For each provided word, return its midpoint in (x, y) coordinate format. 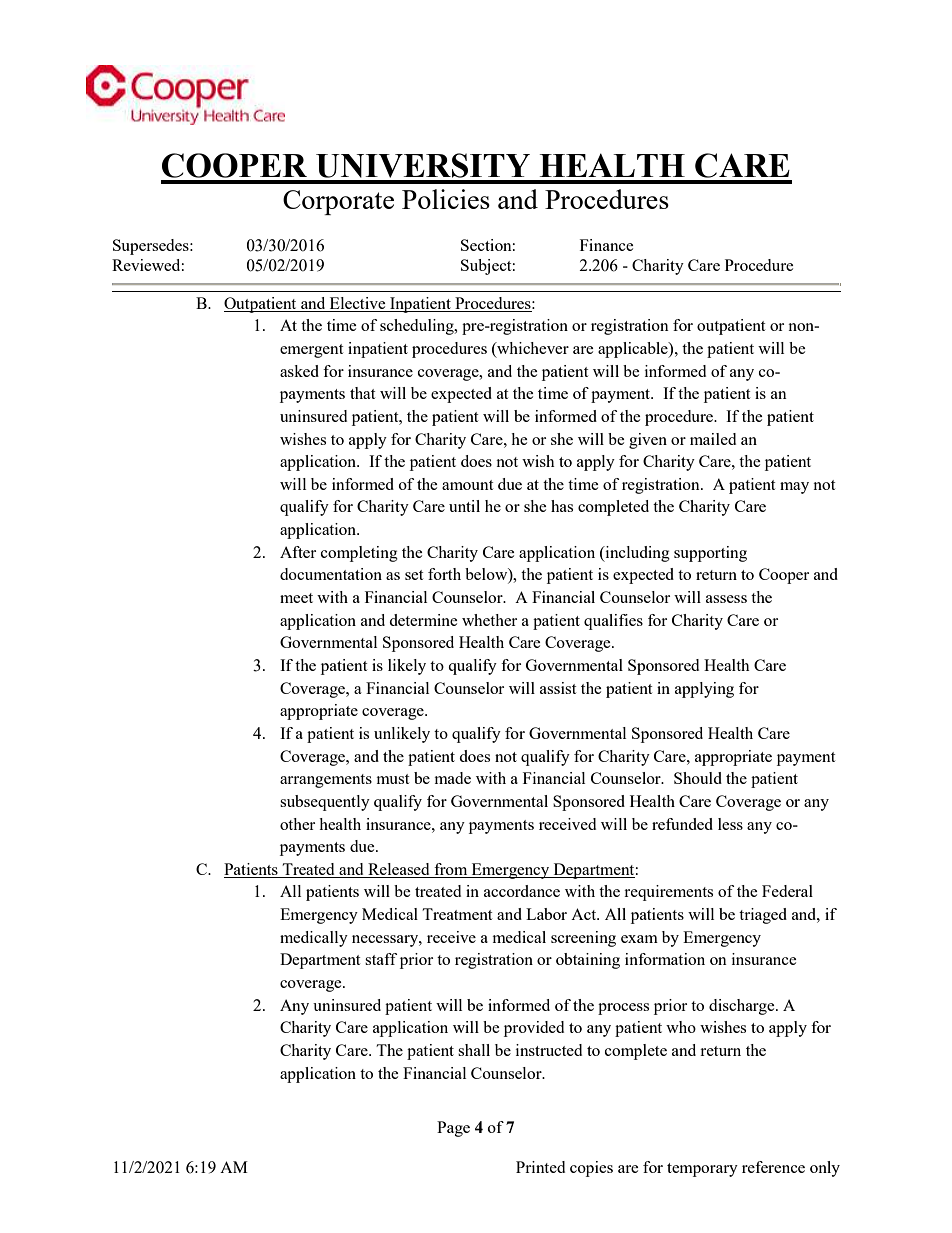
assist (558, 688)
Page (453, 1129)
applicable (634, 350)
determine (423, 620)
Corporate (338, 202)
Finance (607, 245)
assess (726, 599)
